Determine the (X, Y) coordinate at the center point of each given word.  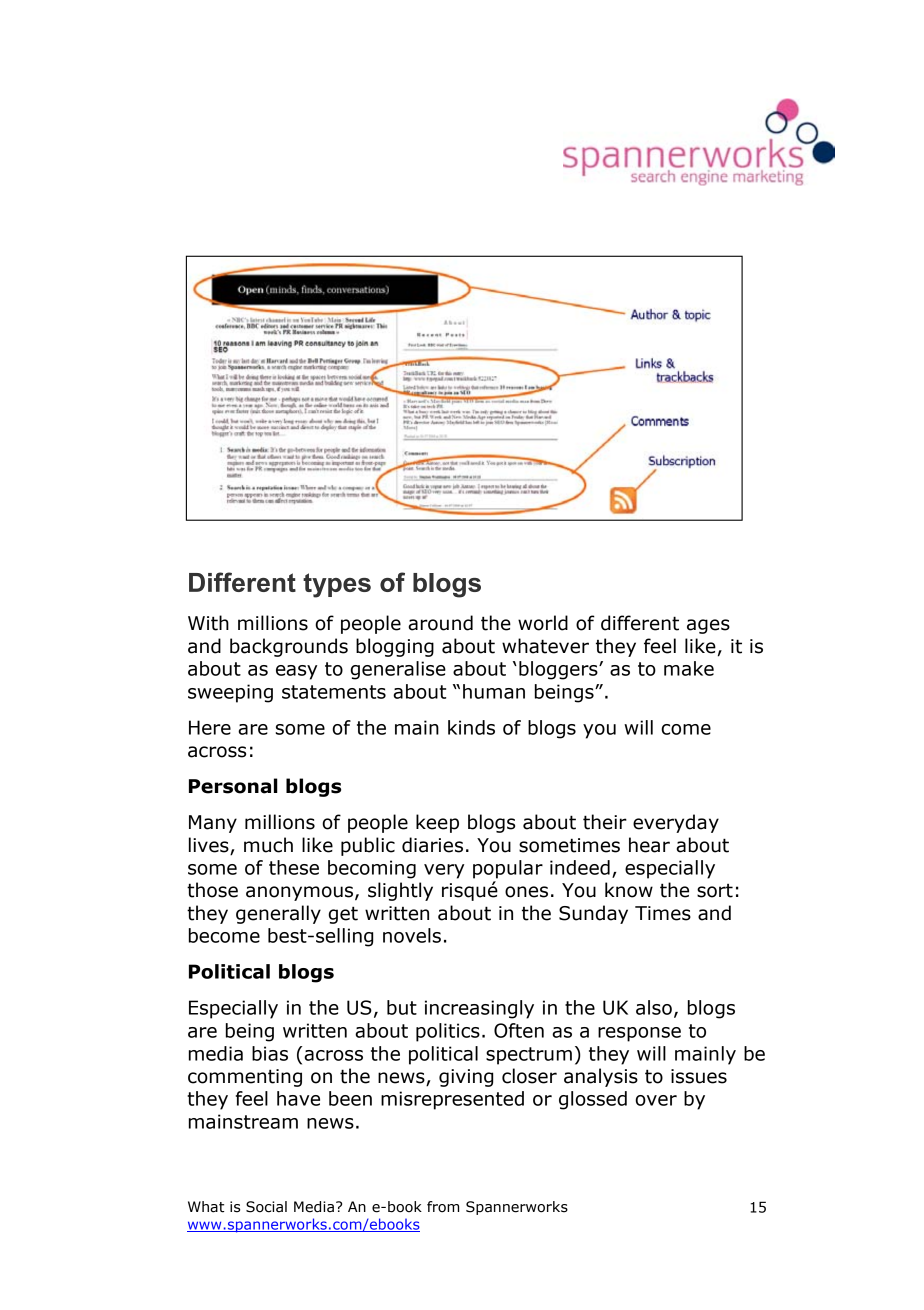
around (440, 623)
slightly (400, 891)
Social (266, 1207)
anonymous (299, 893)
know (629, 890)
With (208, 623)
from (443, 1207)
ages (708, 626)
